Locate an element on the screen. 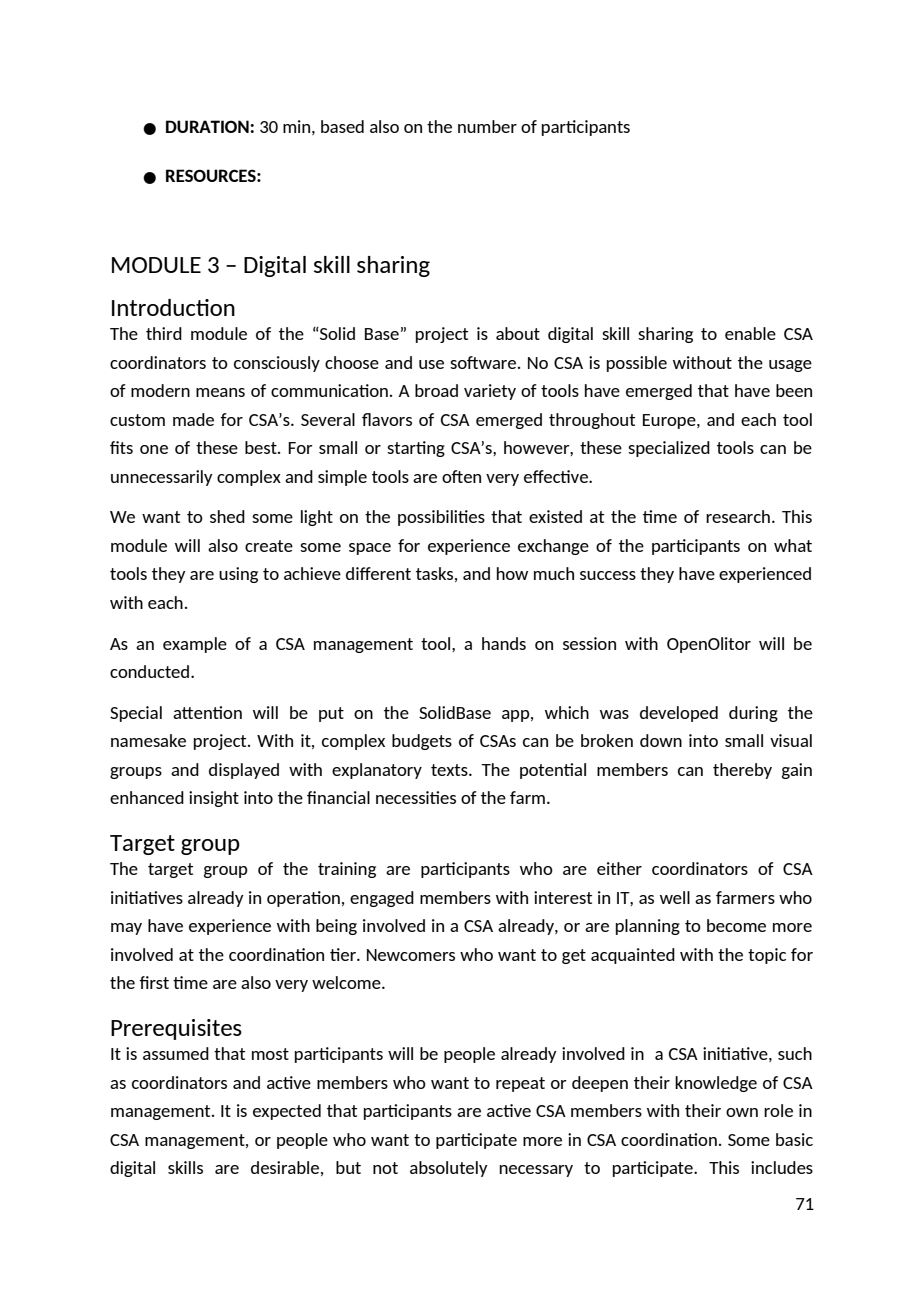 This screenshot has width=924, height=1308. well is located at coordinates (675, 897).
